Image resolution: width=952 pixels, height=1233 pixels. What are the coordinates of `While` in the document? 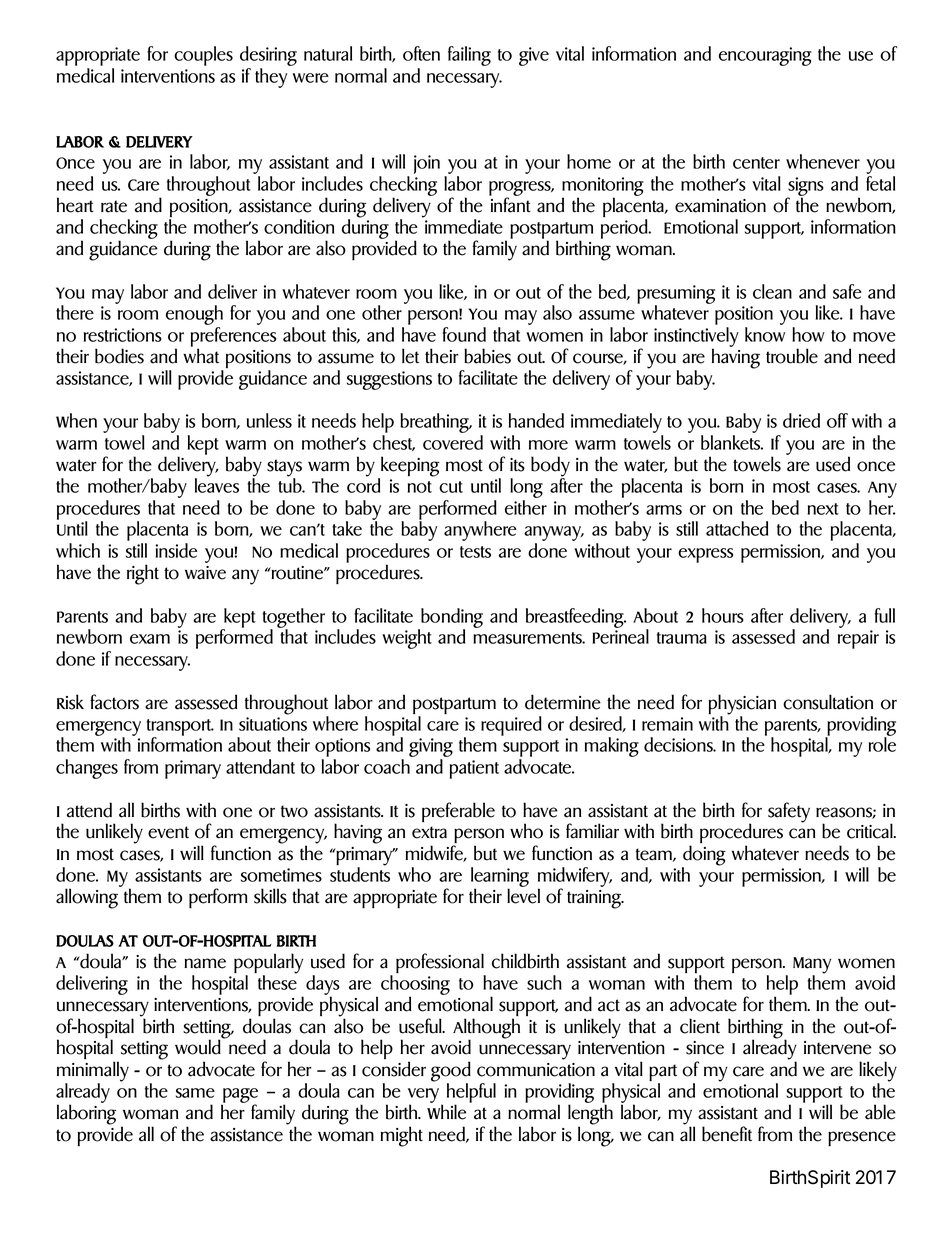 It's located at (446, 1112).
